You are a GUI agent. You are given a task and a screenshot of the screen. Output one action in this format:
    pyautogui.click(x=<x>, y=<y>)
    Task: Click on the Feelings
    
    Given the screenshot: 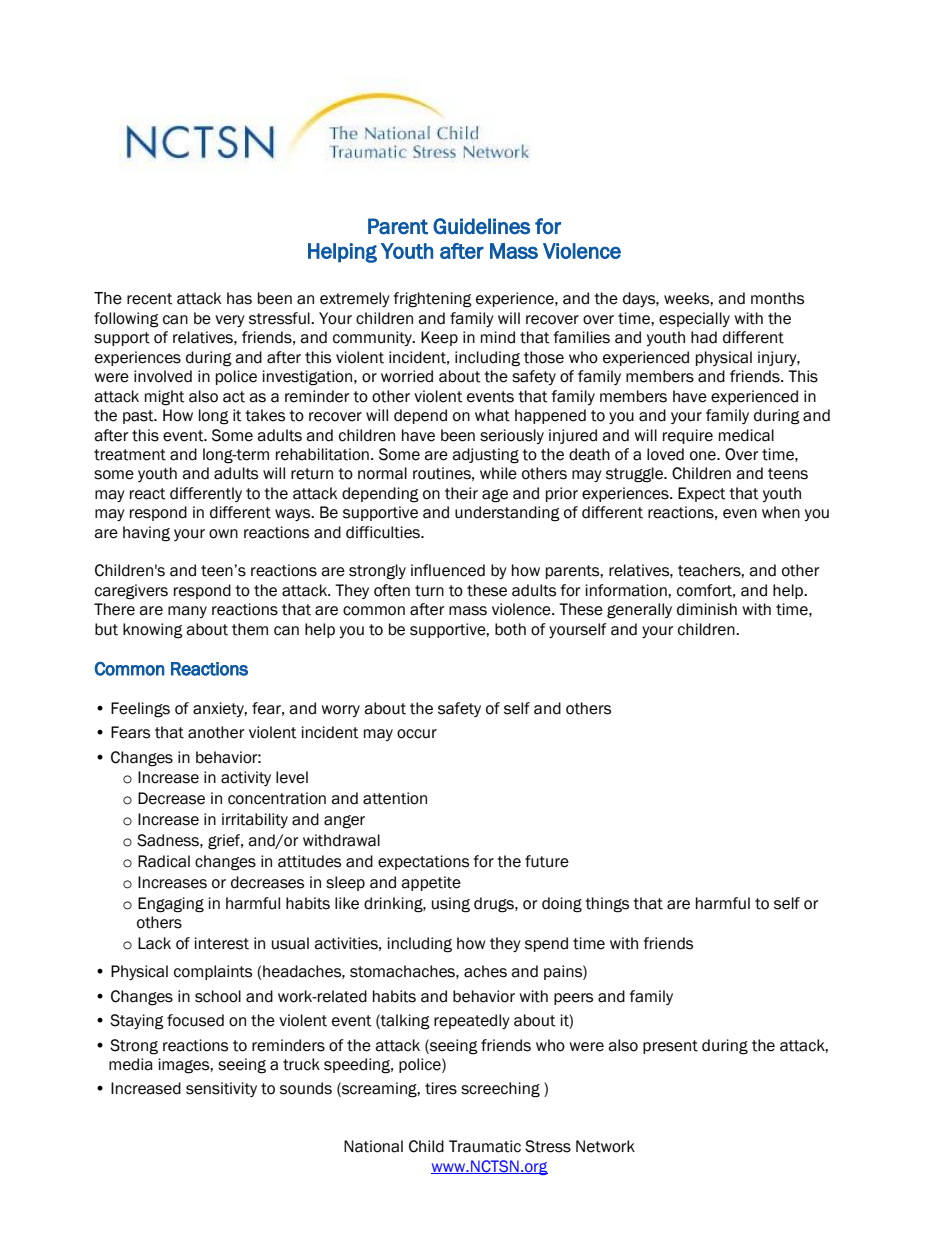 What is the action you would take?
    pyautogui.click(x=140, y=710)
